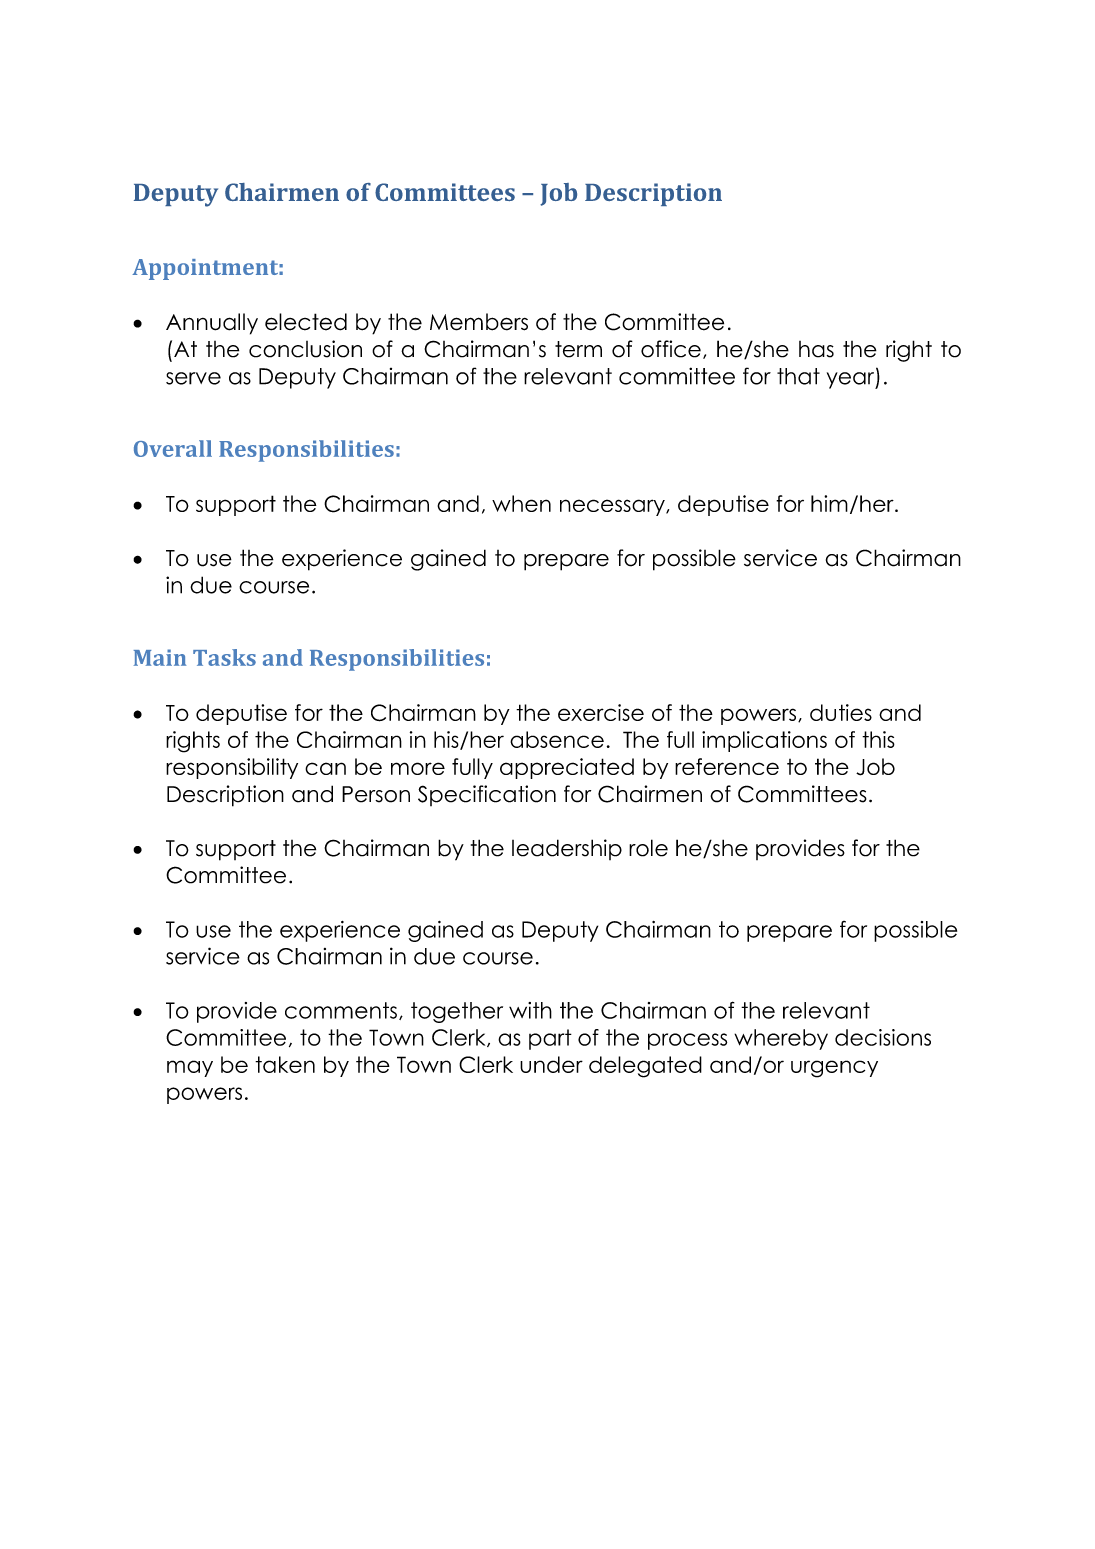  Describe the element at coordinates (521, 503) in the document. I see `when` at that location.
